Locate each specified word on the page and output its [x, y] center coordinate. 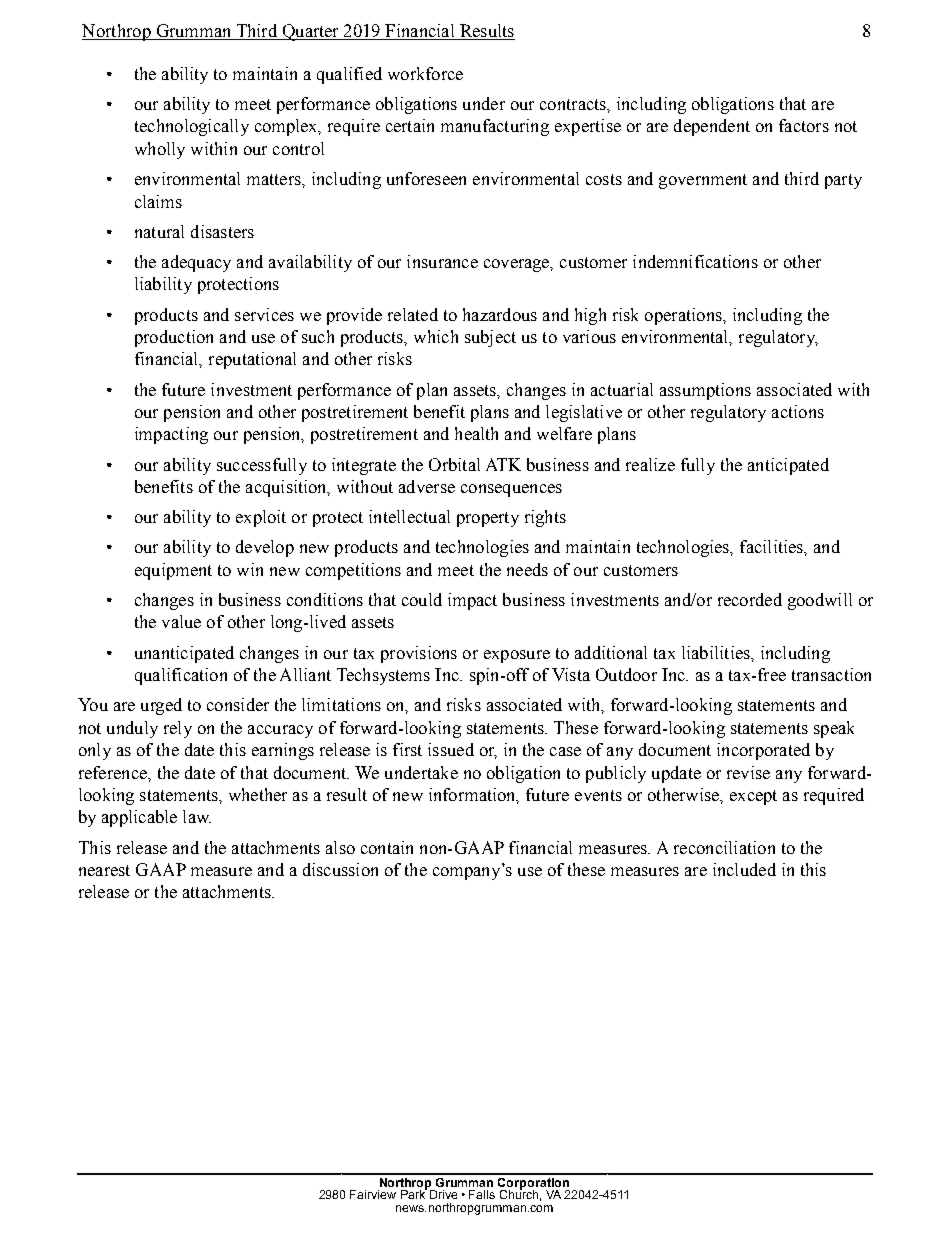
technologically [192, 127]
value [181, 621]
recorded [750, 599]
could [422, 599]
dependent [712, 127]
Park [414, 1193]
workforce [425, 73]
